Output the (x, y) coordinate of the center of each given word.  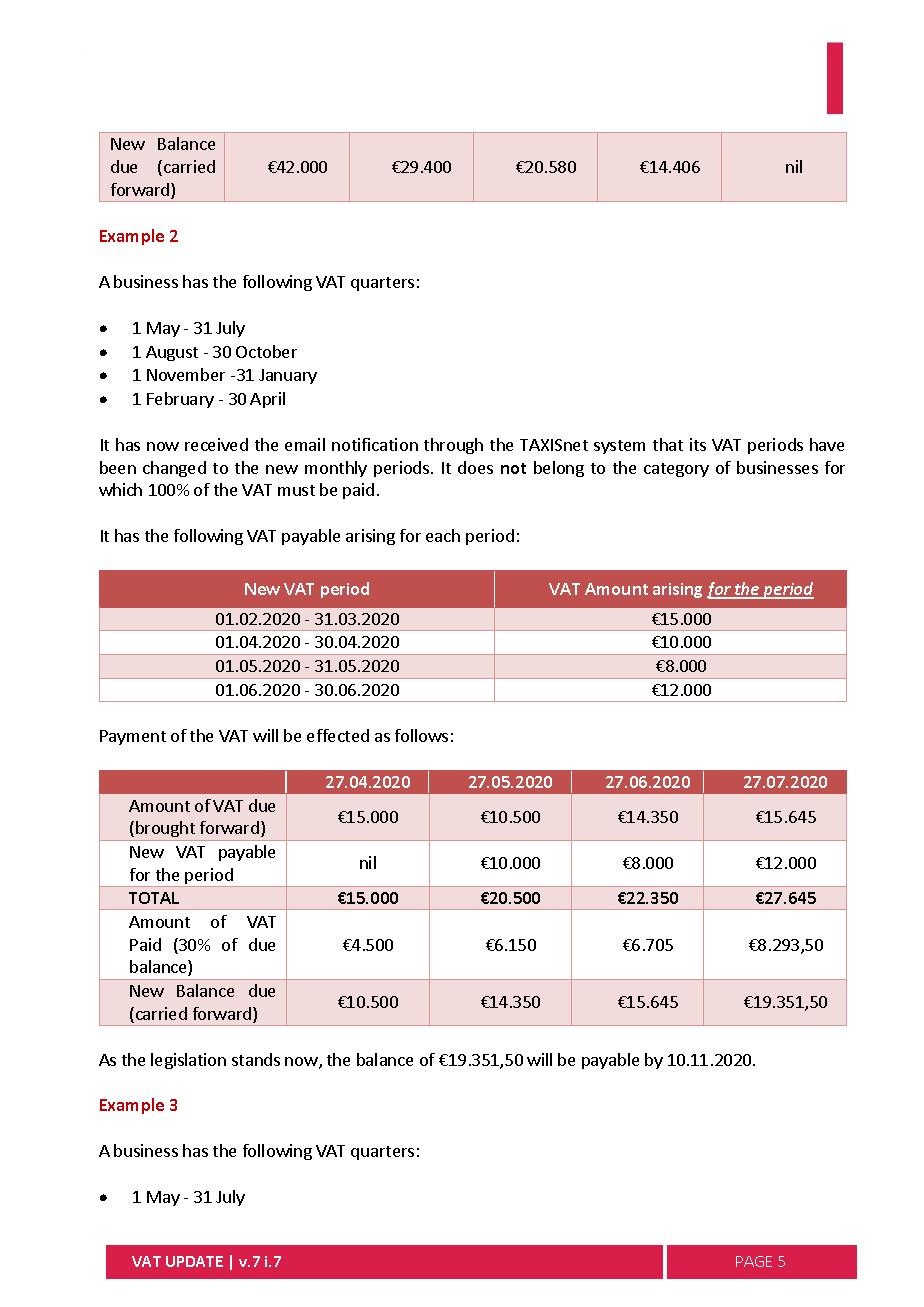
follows (421, 735)
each (443, 535)
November (186, 374)
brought (165, 831)
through (453, 446)
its (698, 444)
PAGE (754, 1261)
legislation (188, 1061)
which (120, 489)
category (676, 470)
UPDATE (194, 1261)
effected (338, 735)
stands (256, 1059)
